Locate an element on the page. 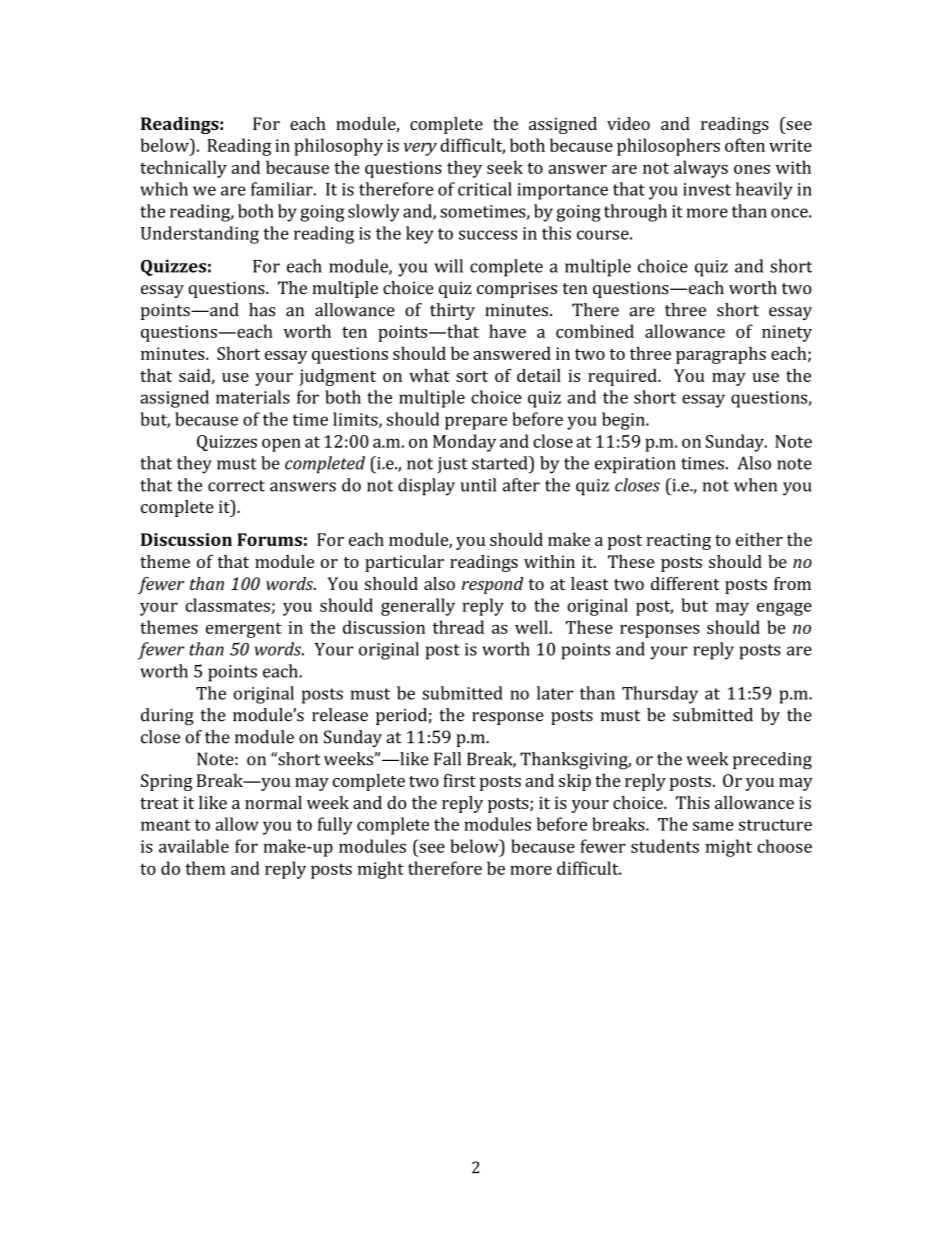 The height and width of the page is (1233, 952). normal is located at coordinates (273, 802).
